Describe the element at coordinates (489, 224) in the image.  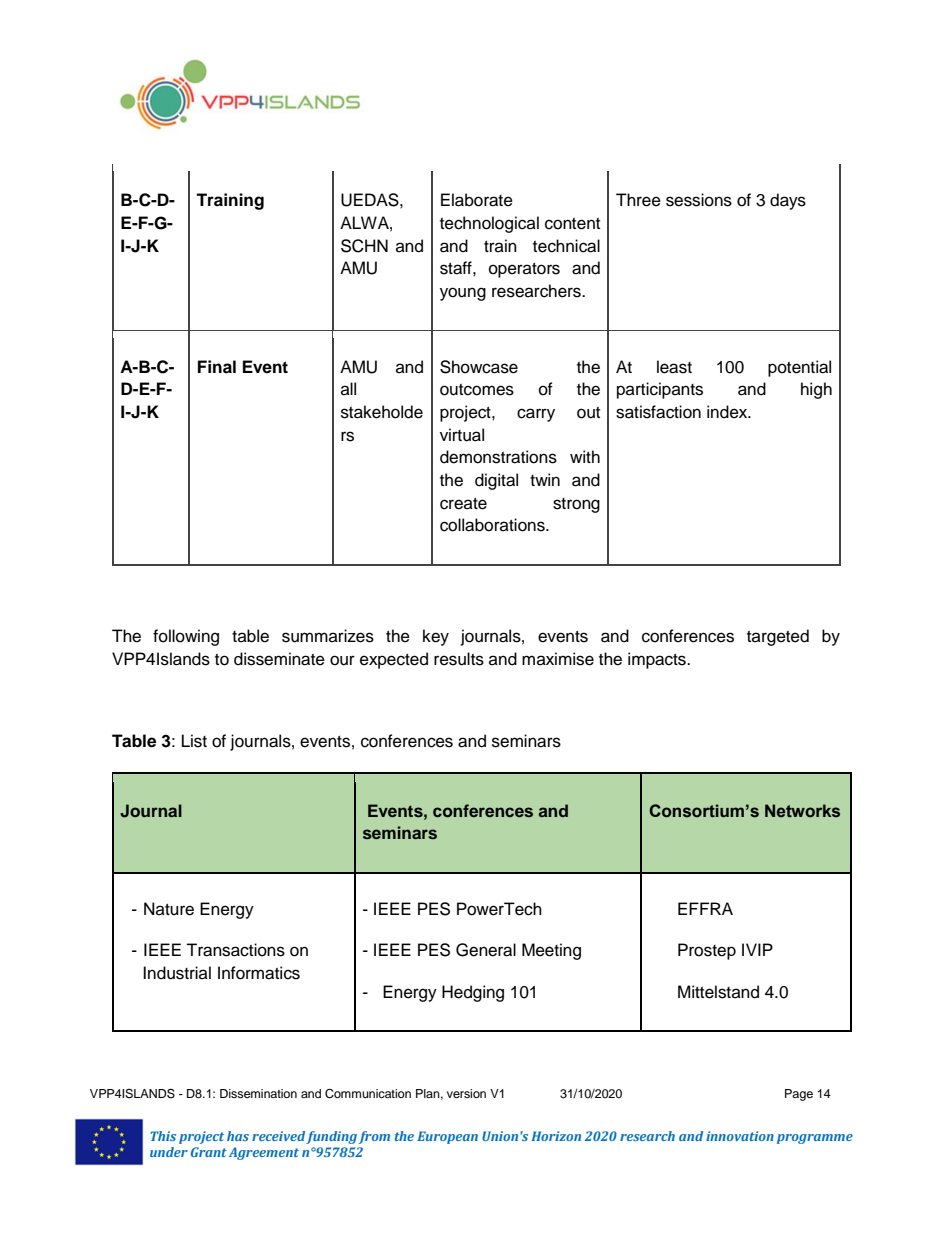
I see `technological` at that location.
